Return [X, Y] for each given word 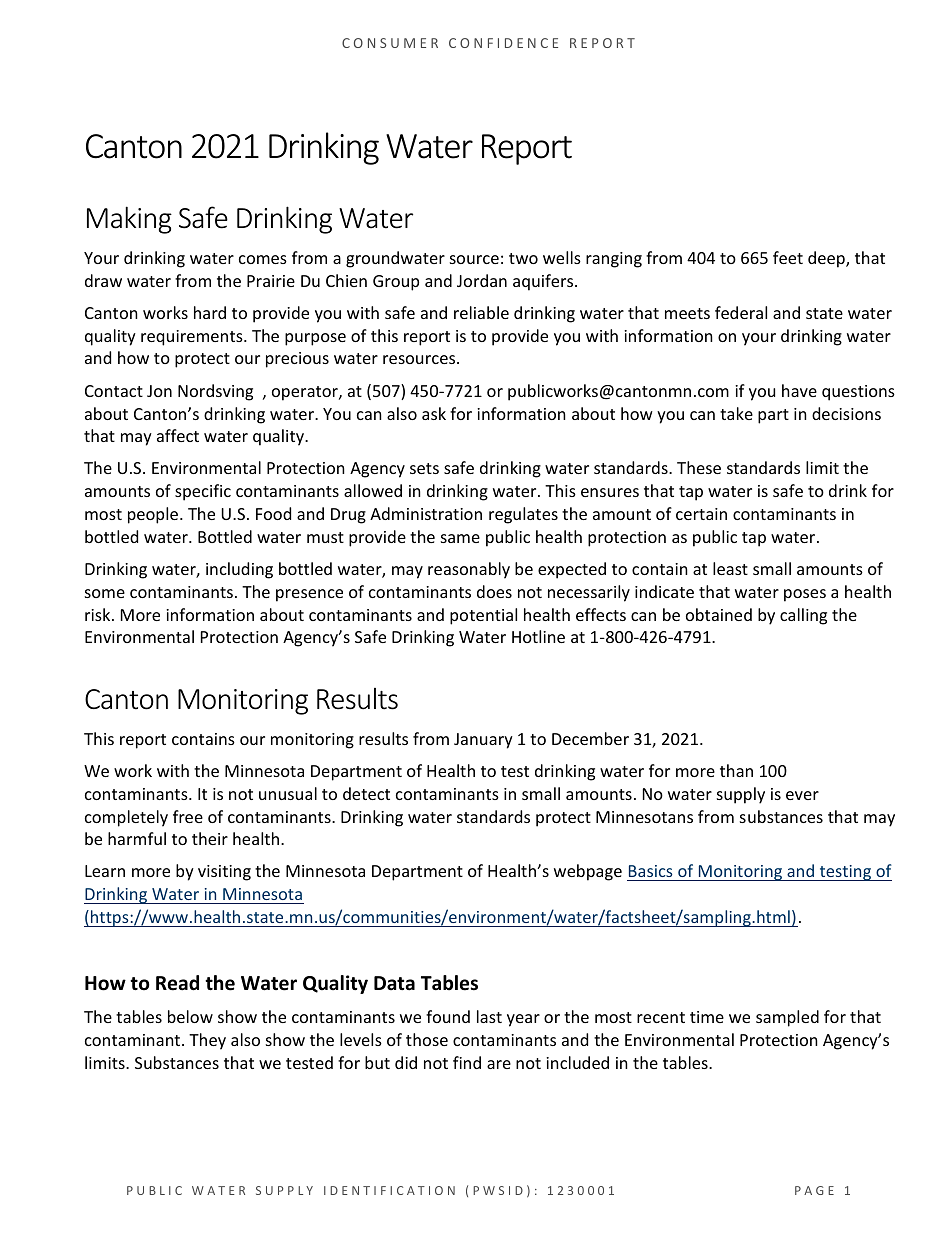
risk [99, 614]
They [207, 1041]
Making [129, 220]
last [489, 1016]
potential [483, 616]
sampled [787, 1018]
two [523, 258]
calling [803, 616]
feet [788, 257]
